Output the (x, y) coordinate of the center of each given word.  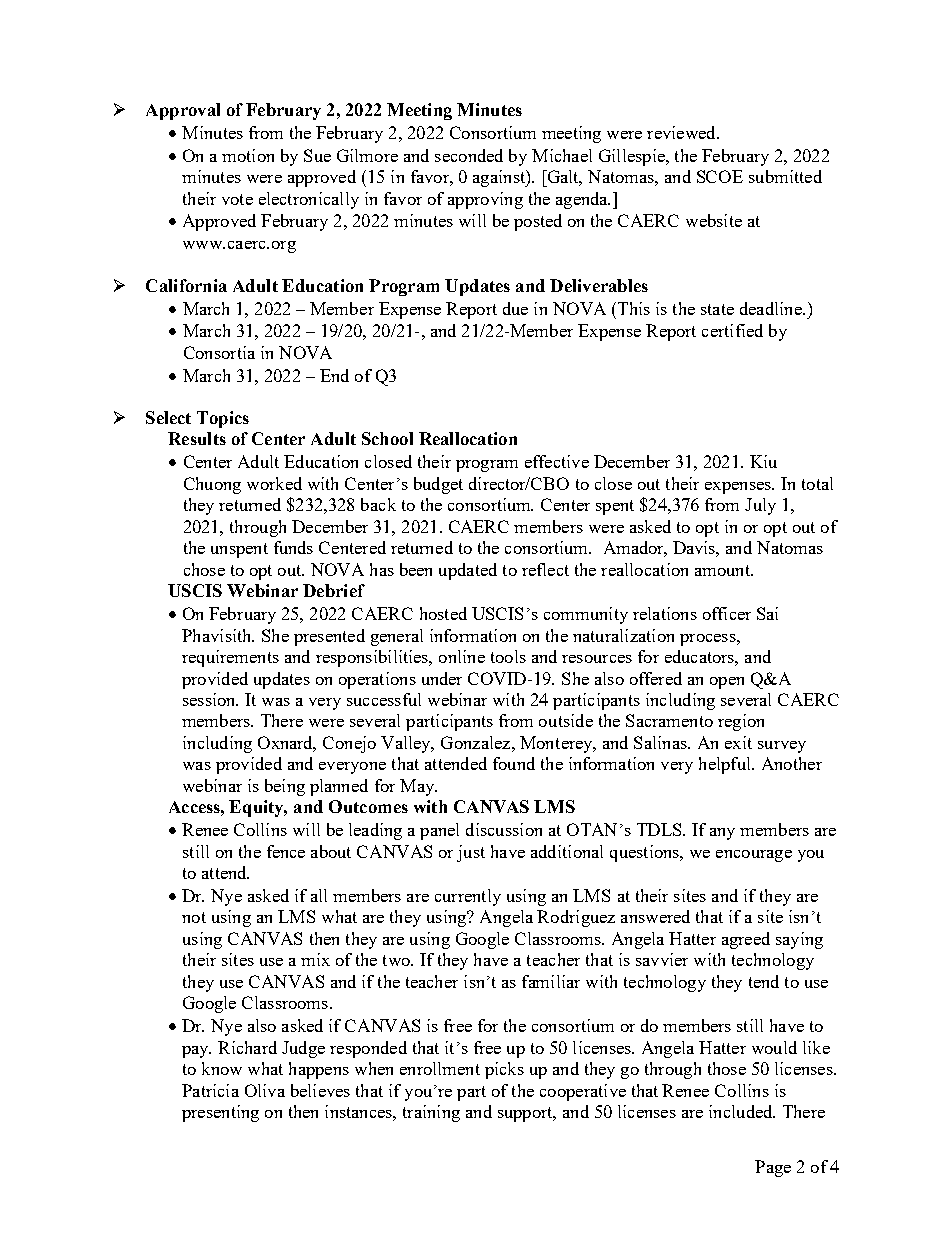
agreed (746, 940)
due (515, 308)
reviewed (682, 132)
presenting (220, 1113)
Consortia (219, 352)
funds (293, 547)
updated (468, 571)
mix (315, 959)
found (514, 763)
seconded (469, 155)
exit (738, 742)
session (210, 699)
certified (732, 330)
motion (248, 155)
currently (468, 897)
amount (724, 570)
